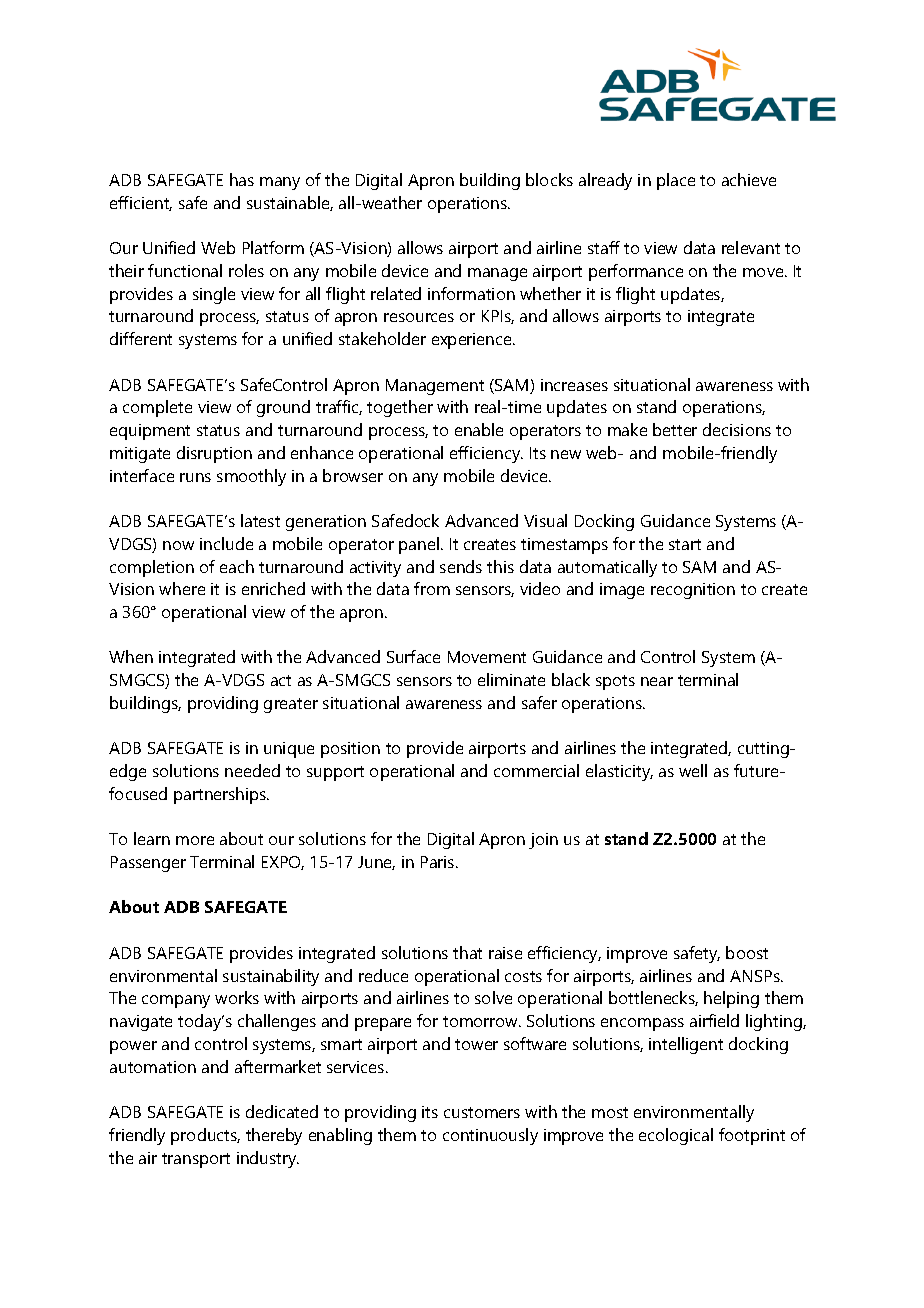 Image resolution: width=924 pixels, height=1308 pixels. I want to click on has, so click(242, 179).
